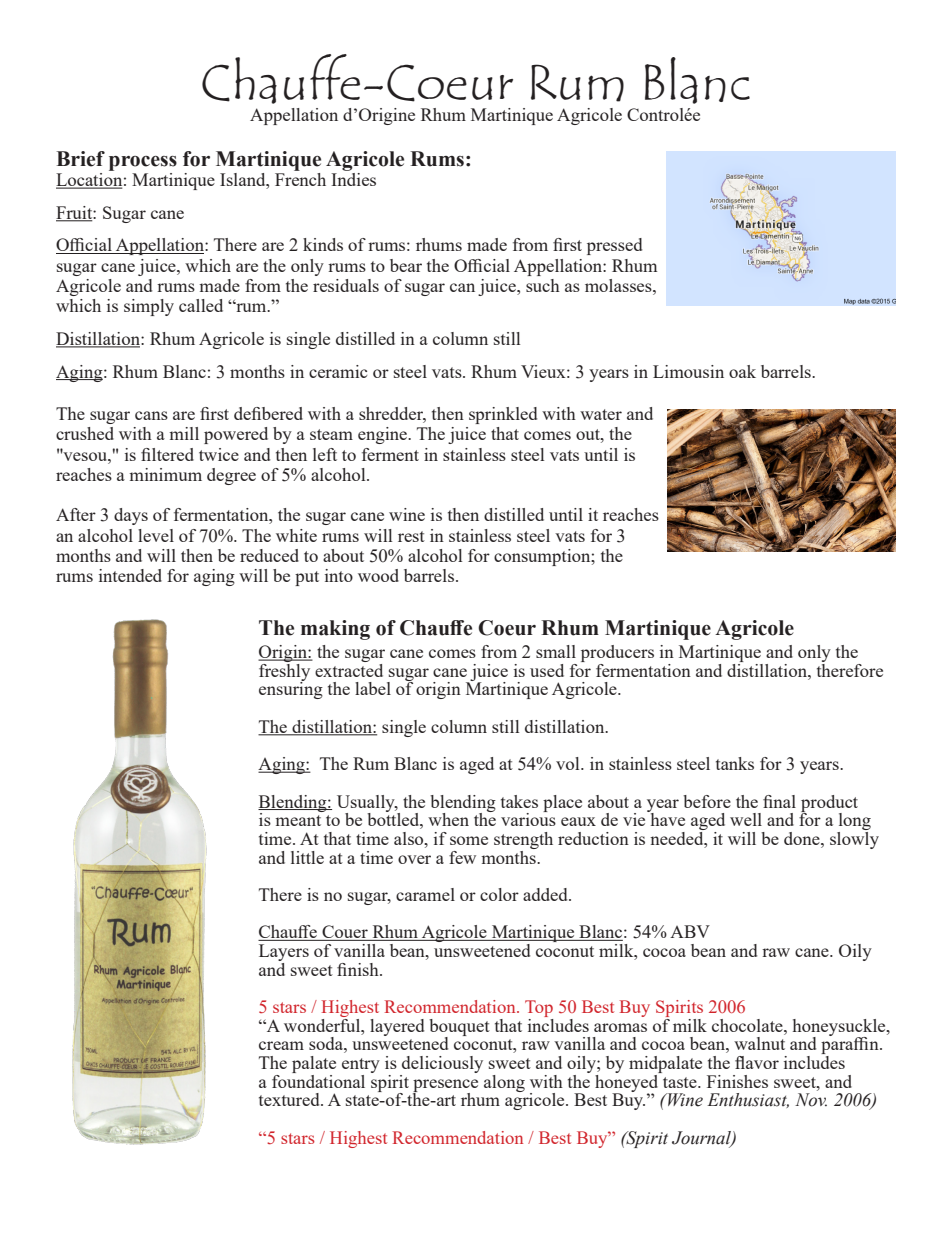 Image resolution: width=952 pixels, height=1233 pixels. What do you see at coordinates (742, 371) in the image?
I see `oak` at bounding box center [742, 371].
